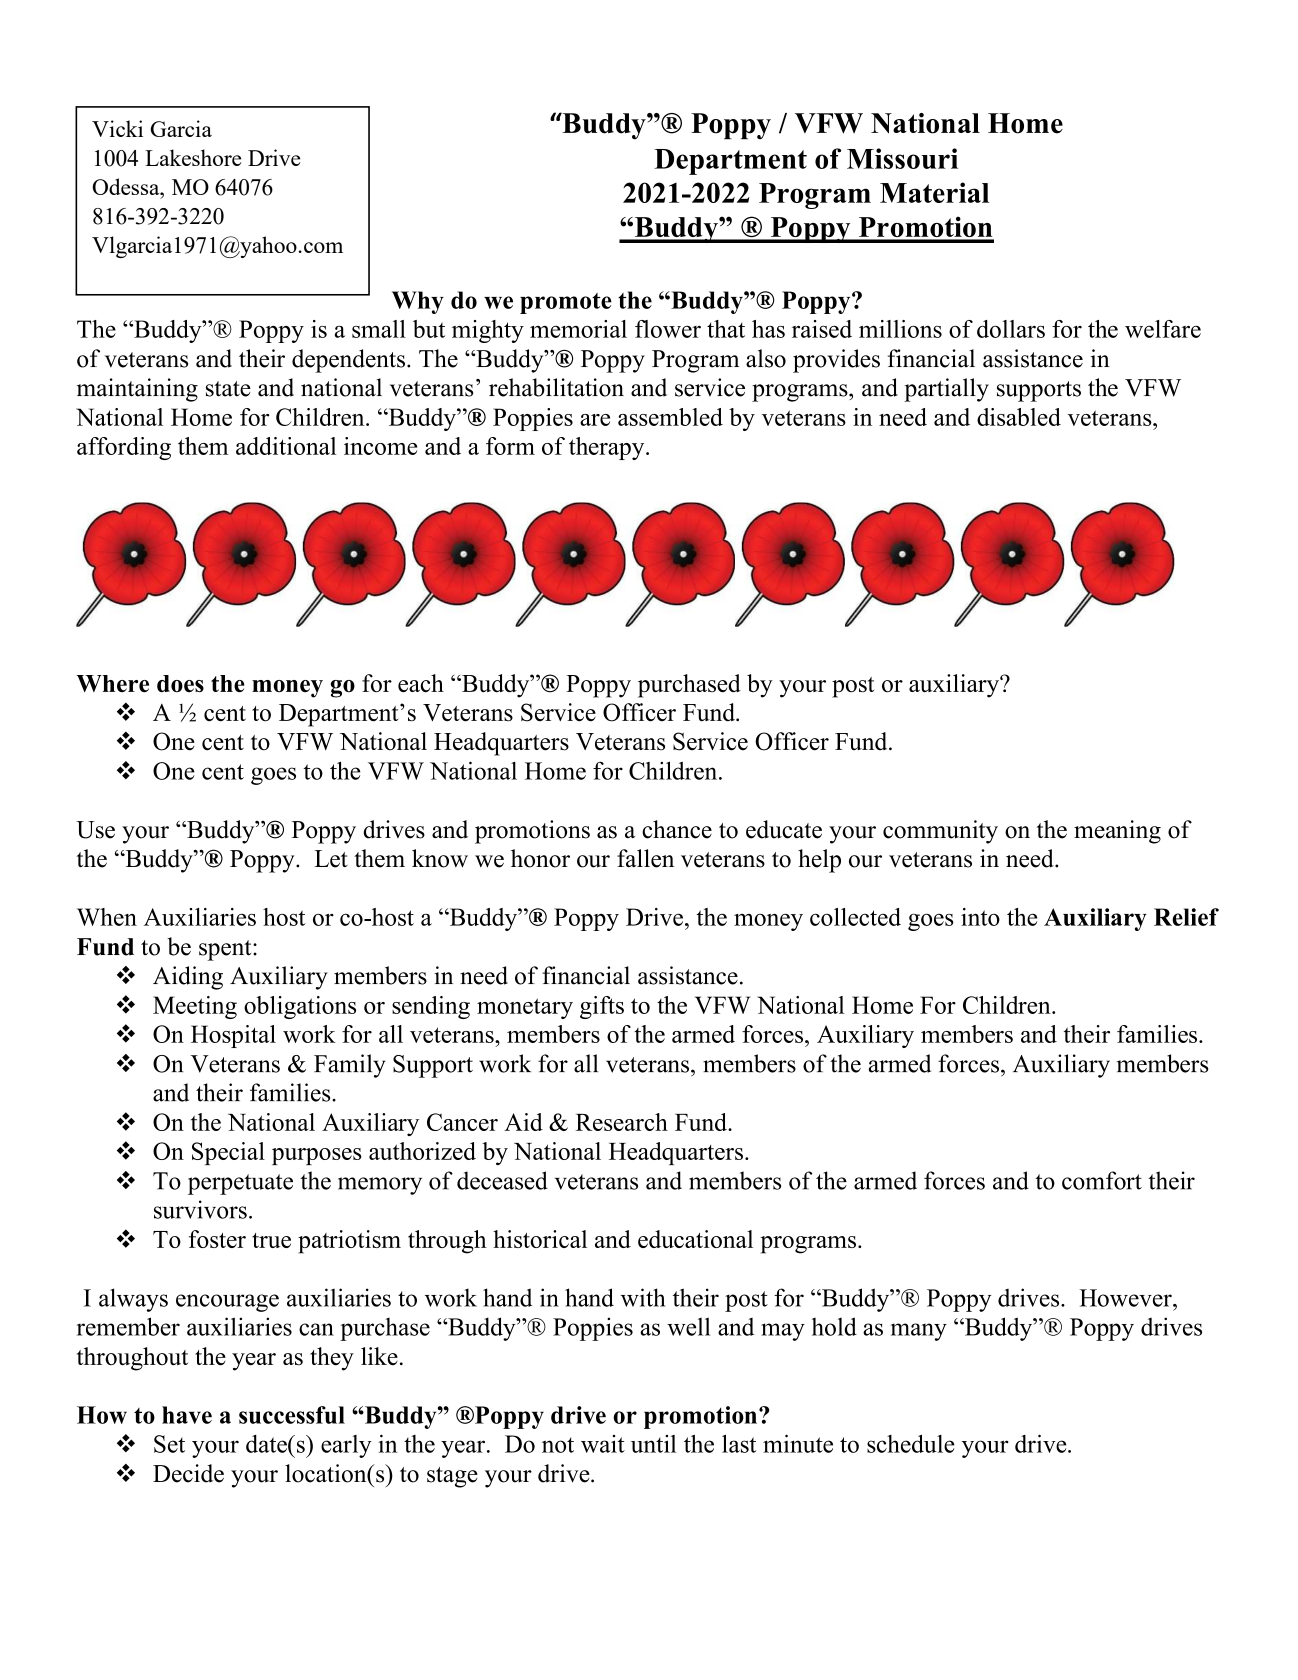 The height and width of the screenshot is (1680, 1298). I want to click on have, so click(187, 1415).
